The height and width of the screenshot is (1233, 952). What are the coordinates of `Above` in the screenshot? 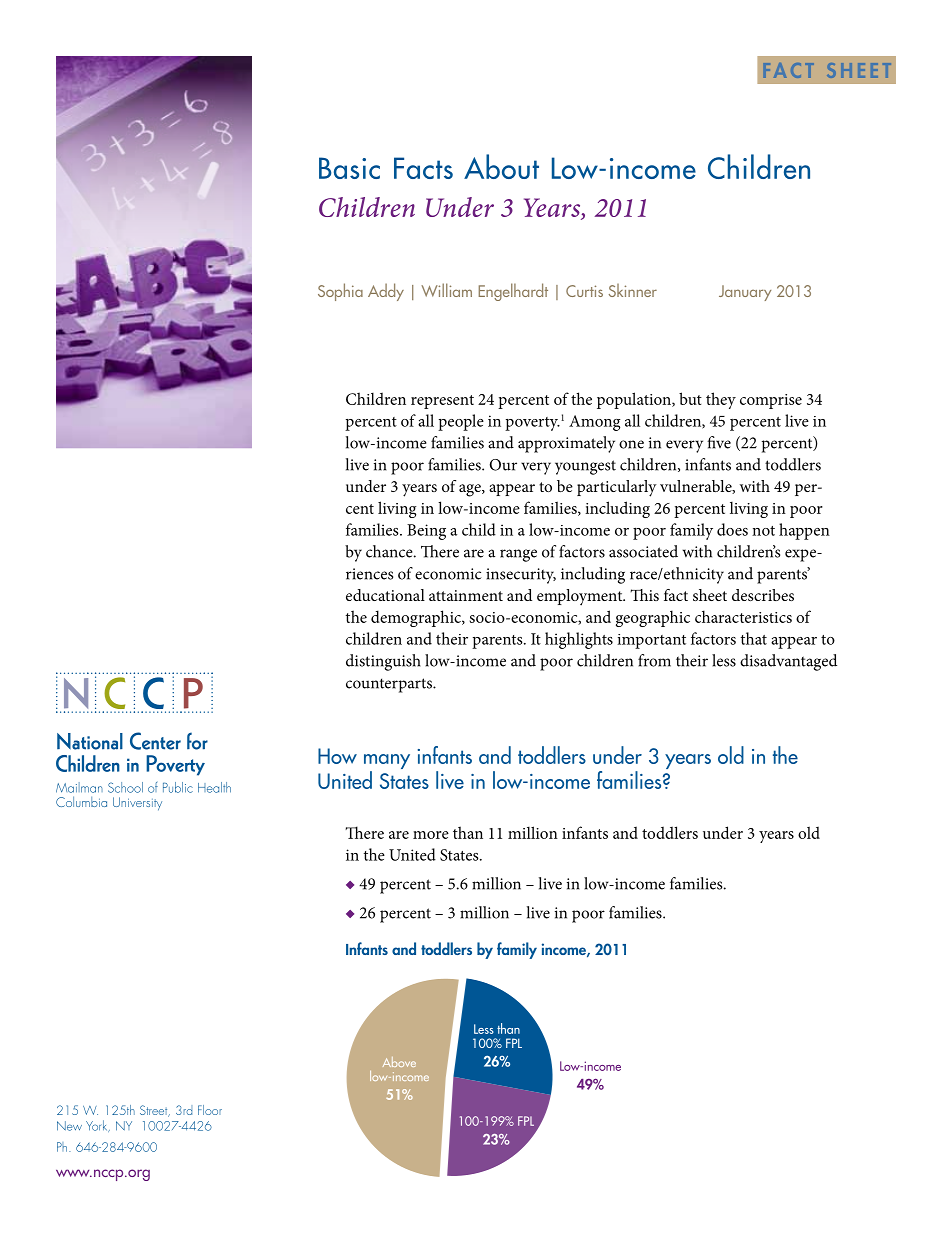 It's located at (399, 1062).
